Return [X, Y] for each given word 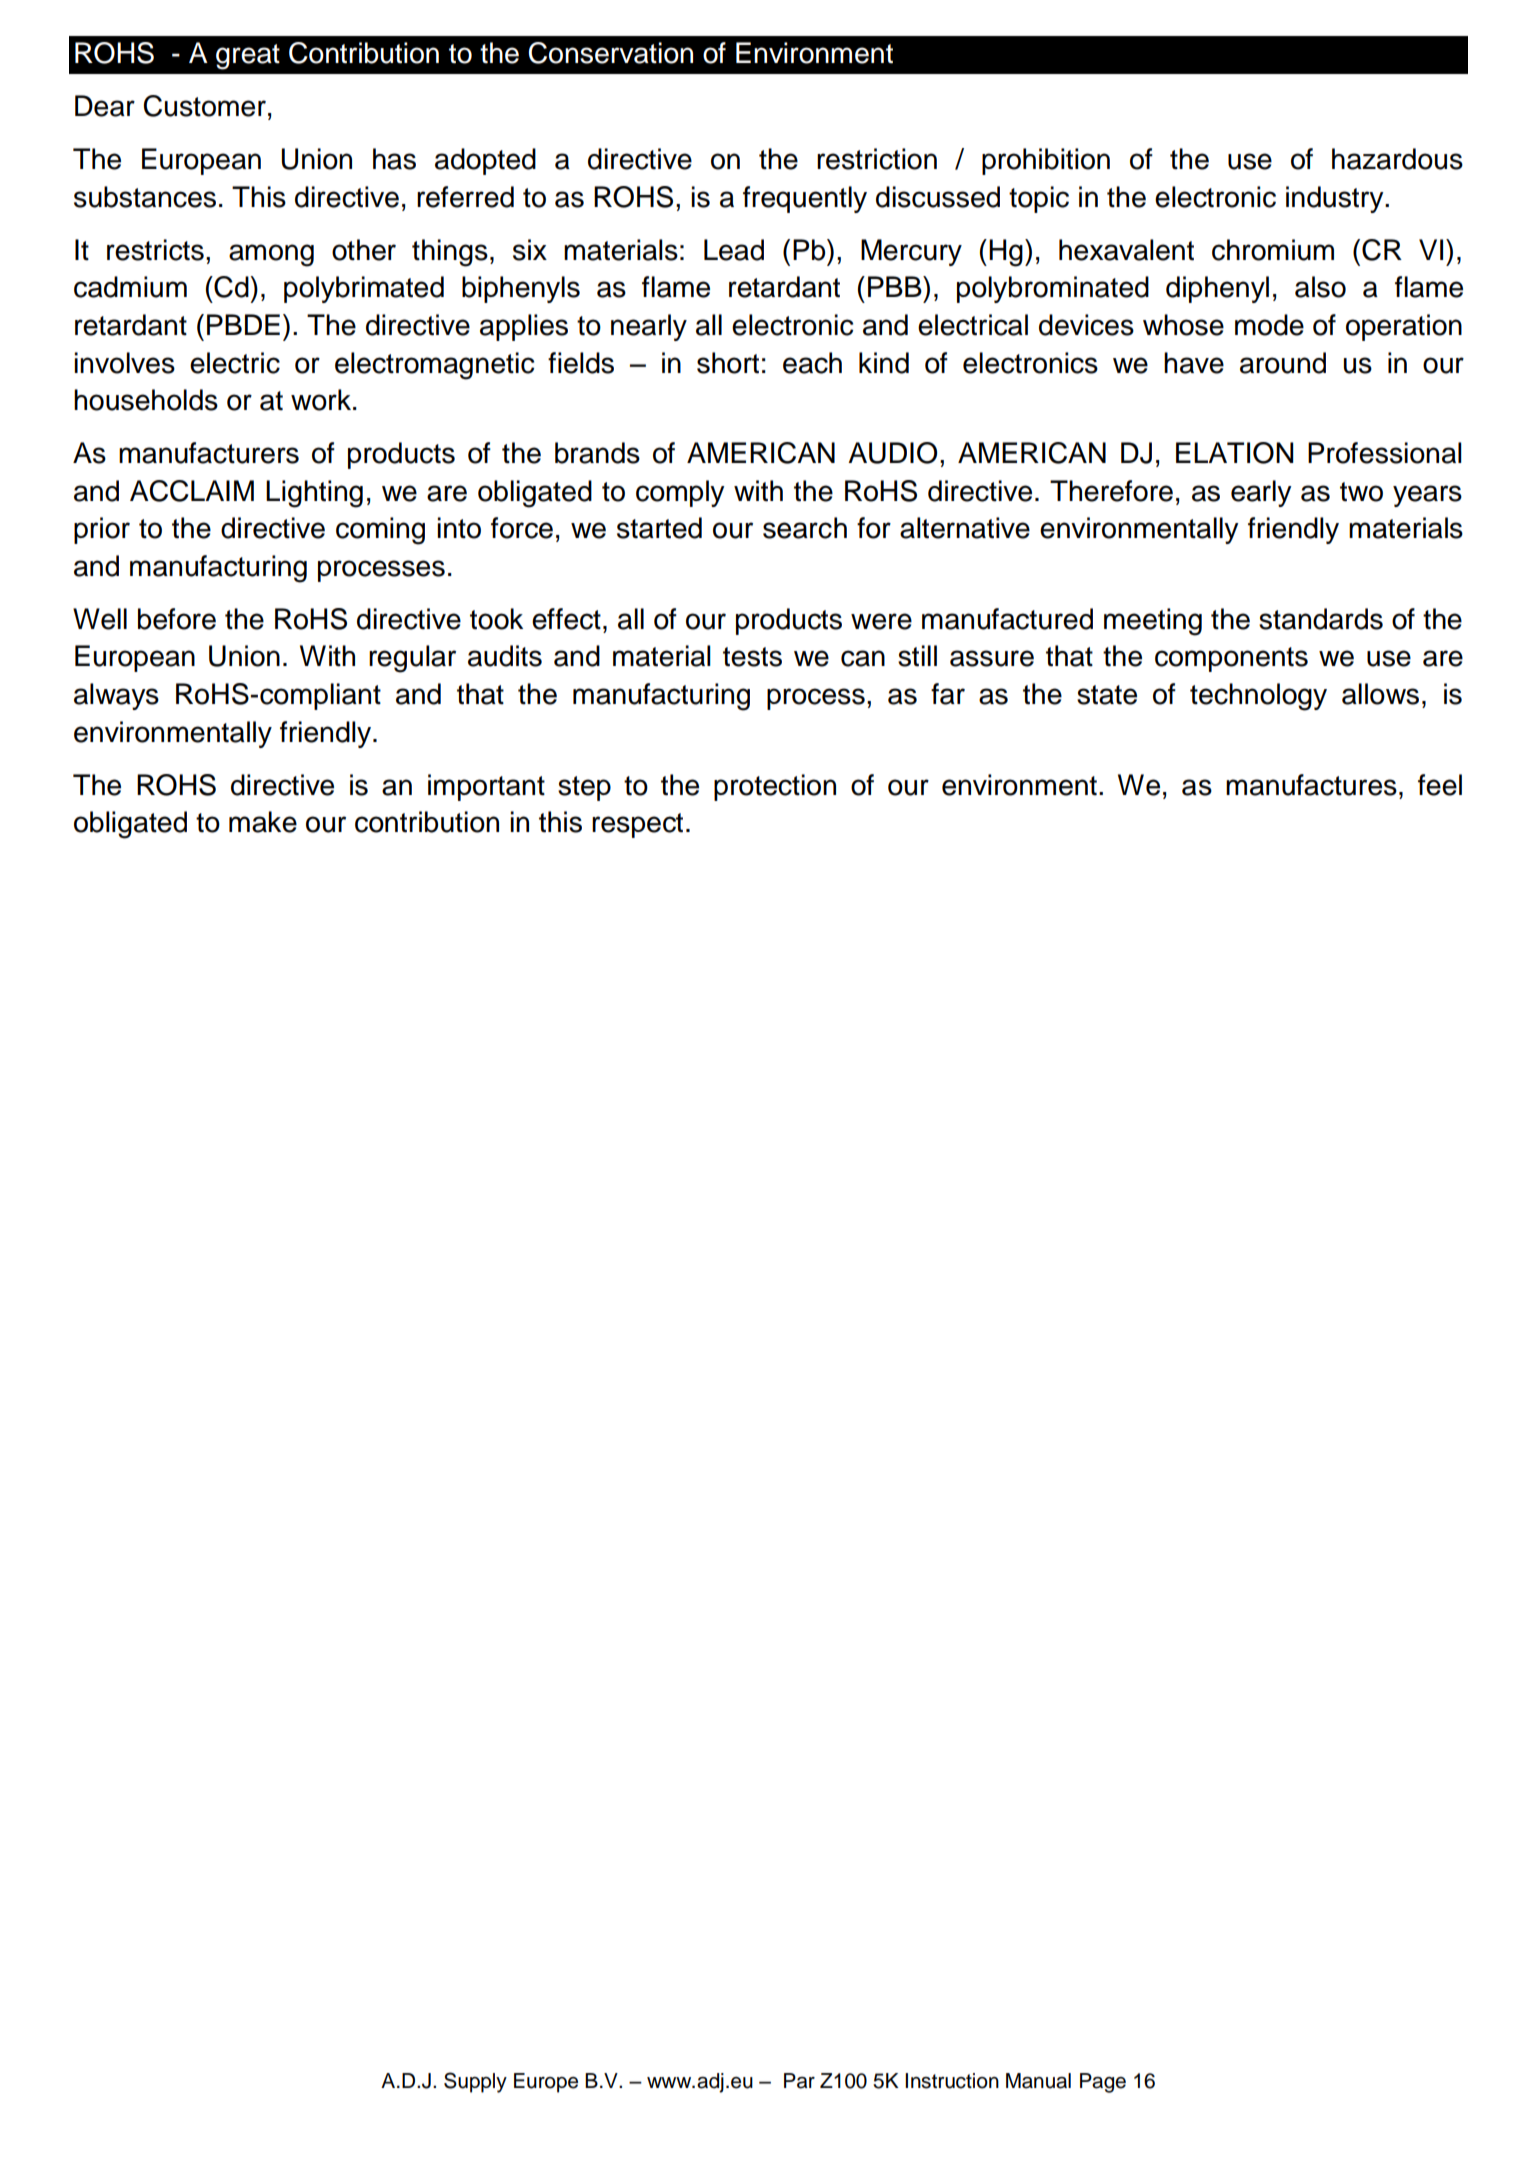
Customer [205, 106]
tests [752, 657]
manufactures [1311, 785]
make [263, 822]
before [177, 619]
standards [1321, 619]
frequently [805, 199]
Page [1103, 2083]
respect [637, 825]
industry [1336, 199]
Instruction [952, 2081]
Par [799, 2081]
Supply [475, 2082]
